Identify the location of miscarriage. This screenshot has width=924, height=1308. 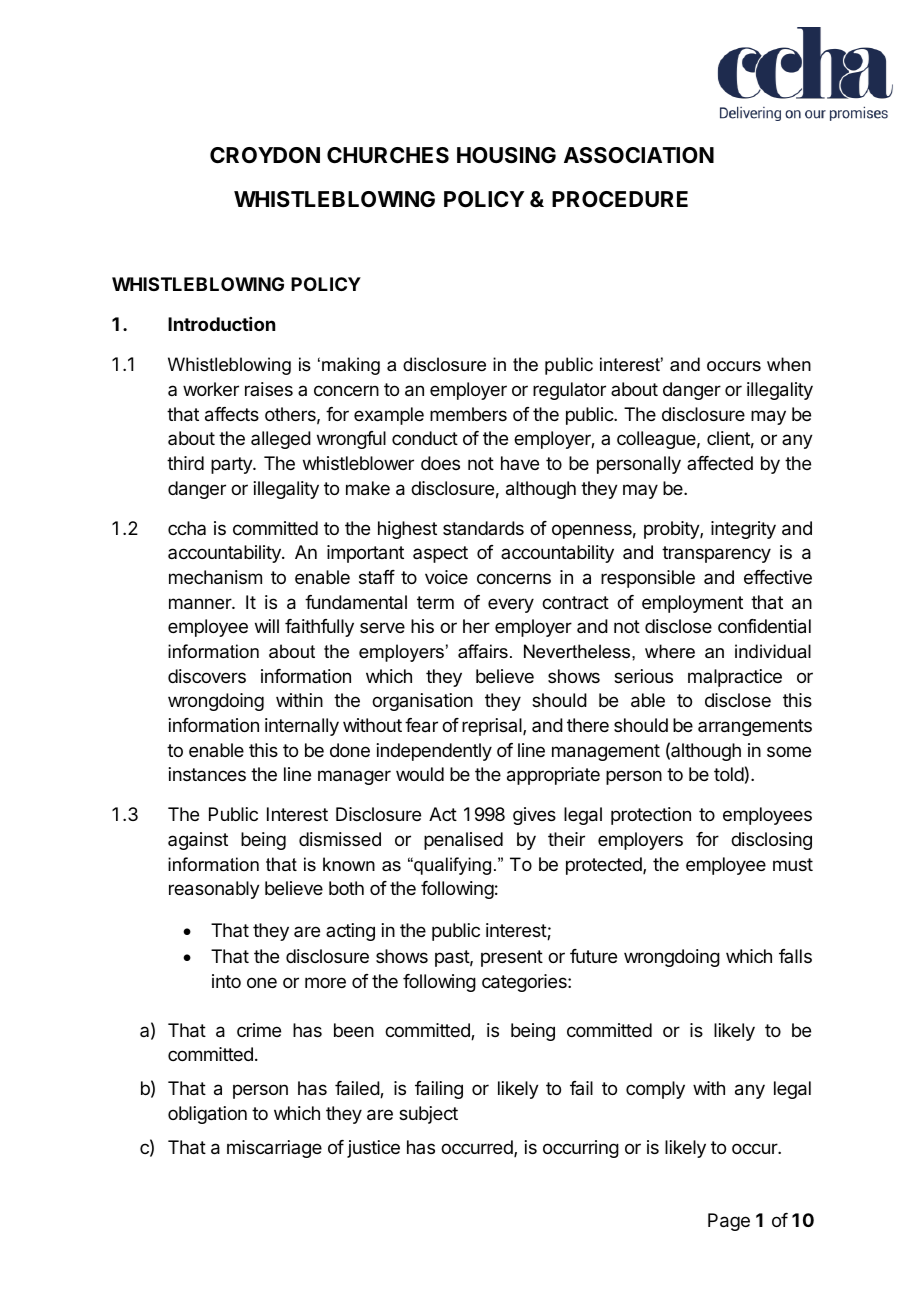
(274, 1149).
